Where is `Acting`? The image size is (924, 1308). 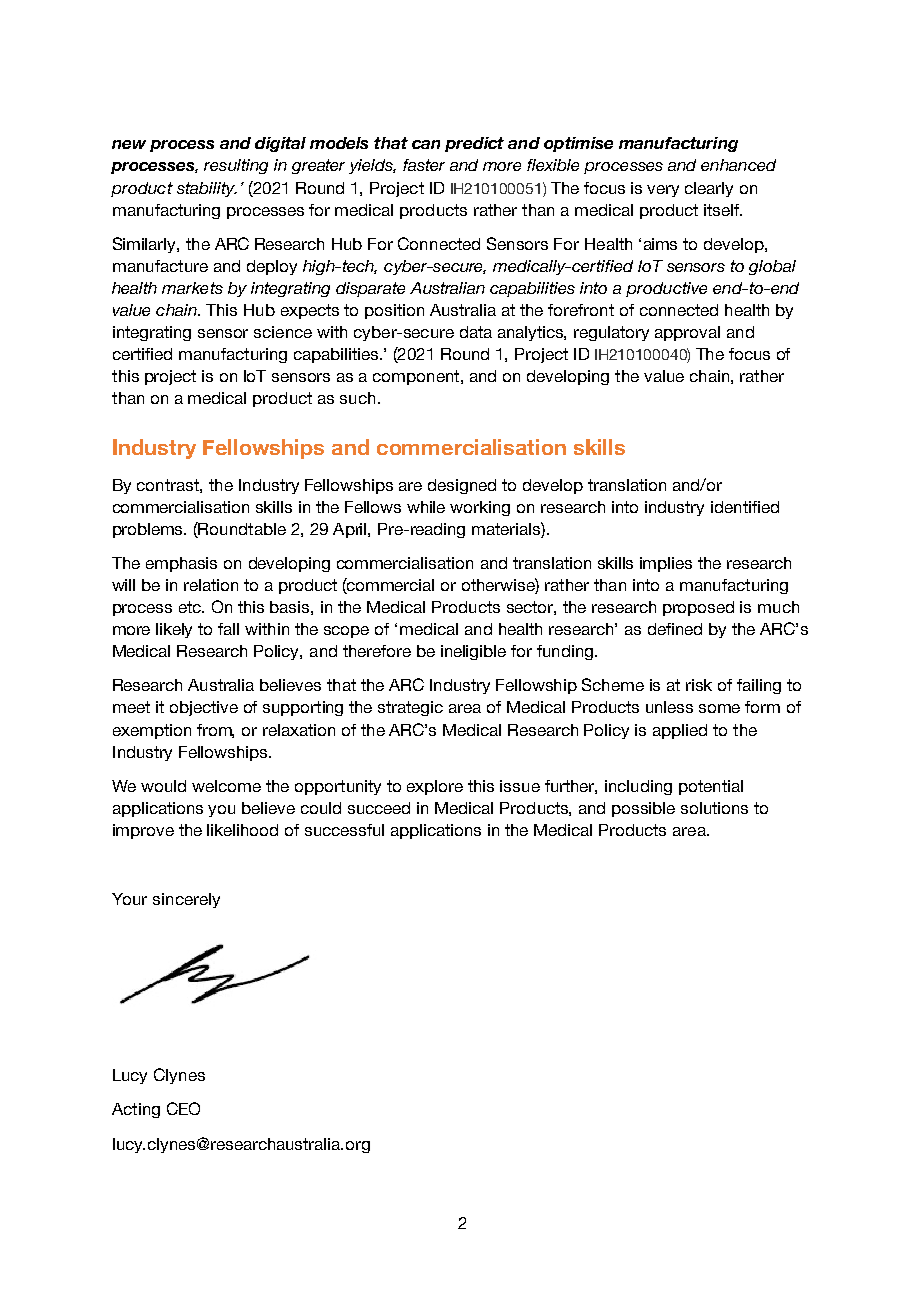
Acting is located at coordinates (136, 1110).
